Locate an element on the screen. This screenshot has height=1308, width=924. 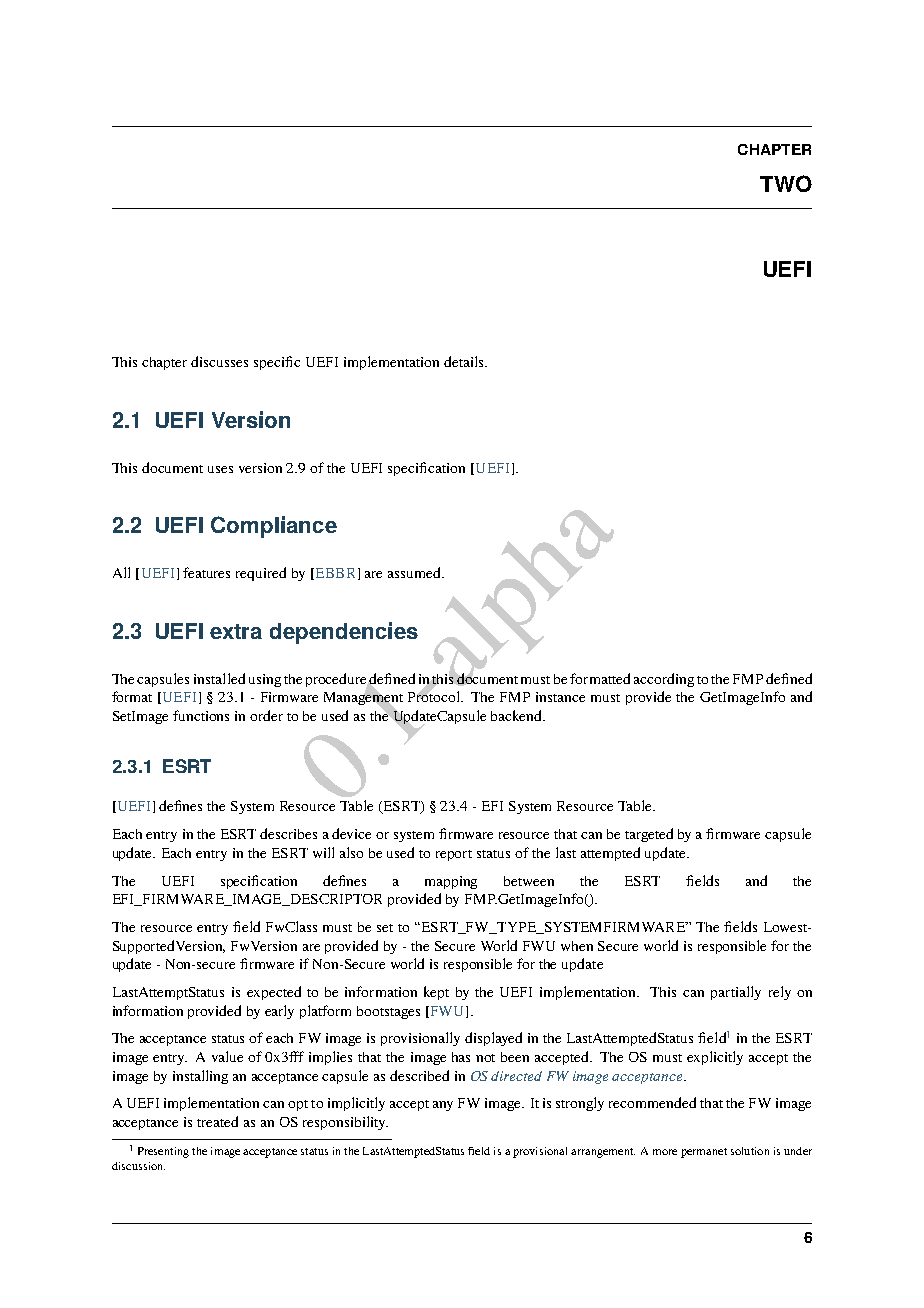
treated is located at coordinates (217, 1121).
